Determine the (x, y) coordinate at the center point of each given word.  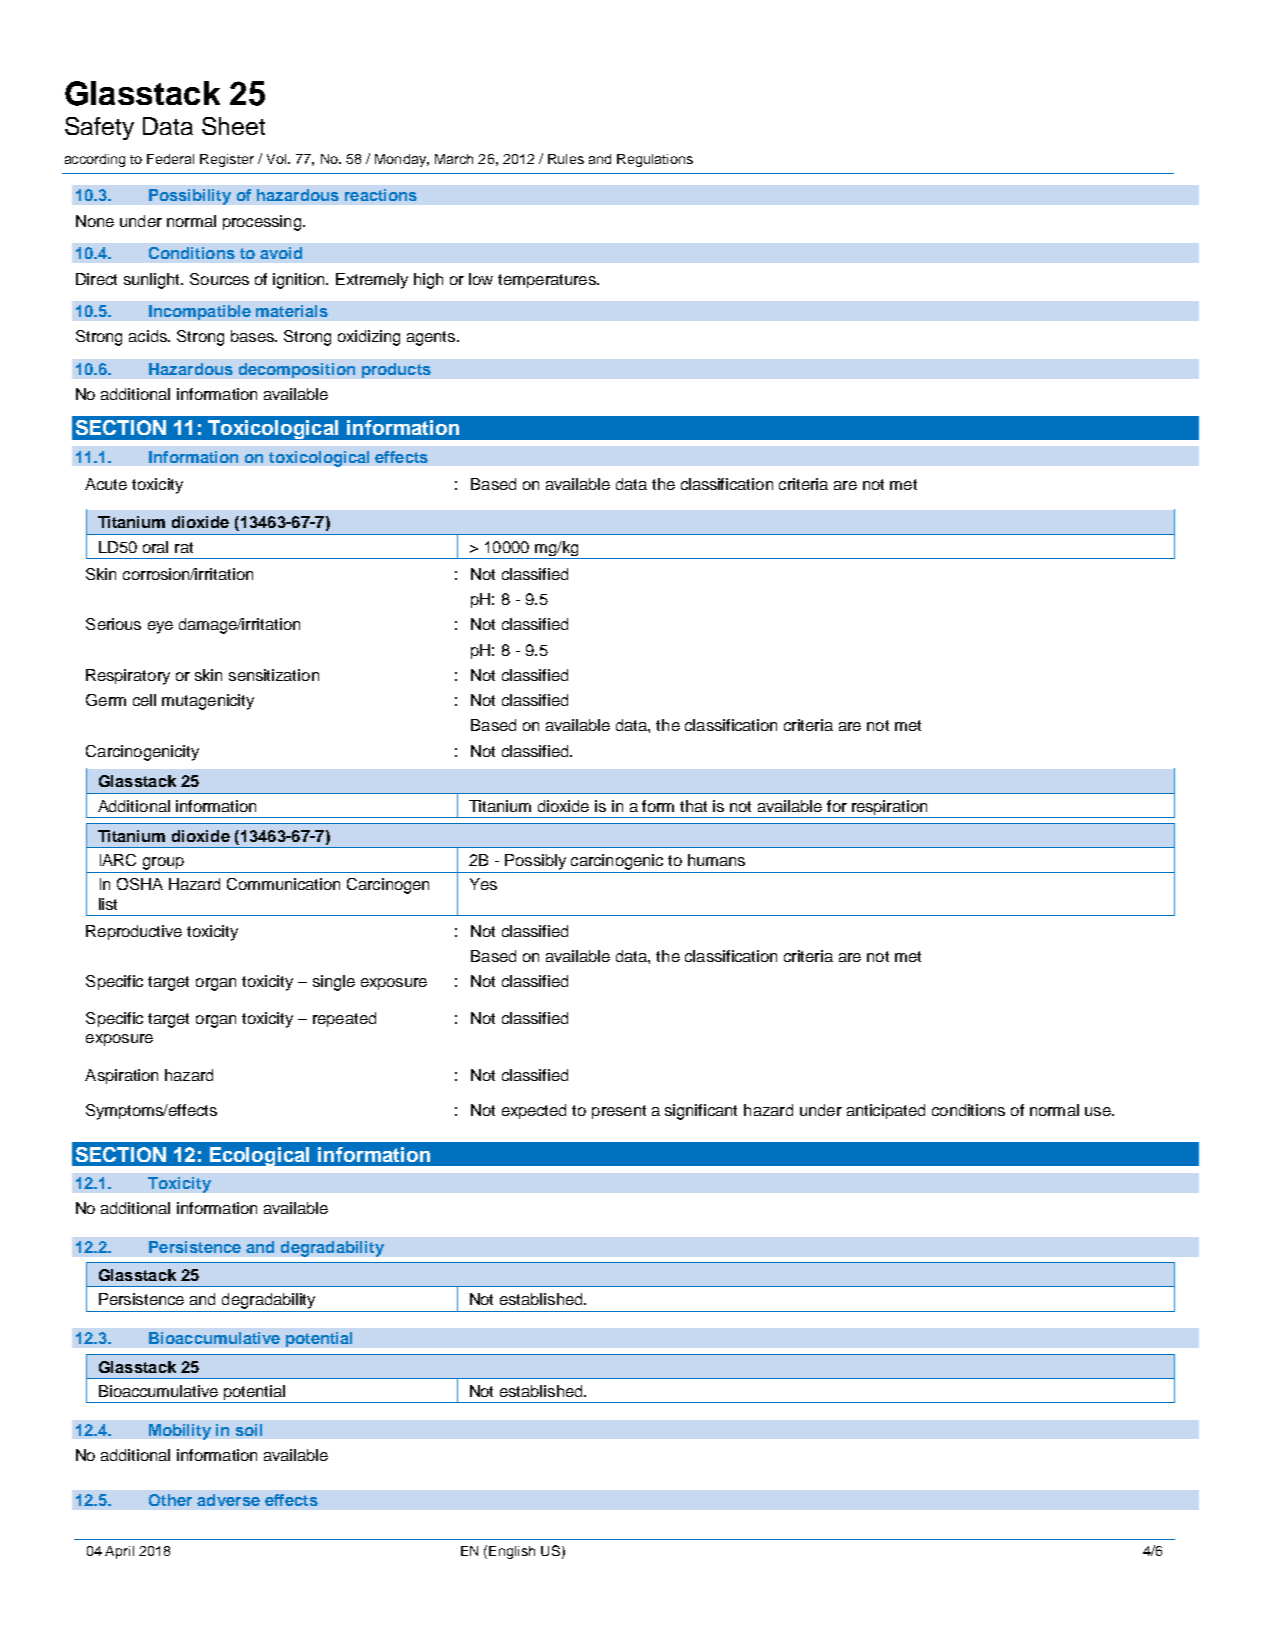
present (619, 1112)
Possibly (535, 862)
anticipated (886, 1111)
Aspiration (121, 1076)
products (396, 370)
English (512, 1552)
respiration (890, 809)
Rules (566, 159)
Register (227, 160)
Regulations (655, 160)
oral (155, 547)
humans (716, 860)
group (163, 863)
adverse (228, 1500)
